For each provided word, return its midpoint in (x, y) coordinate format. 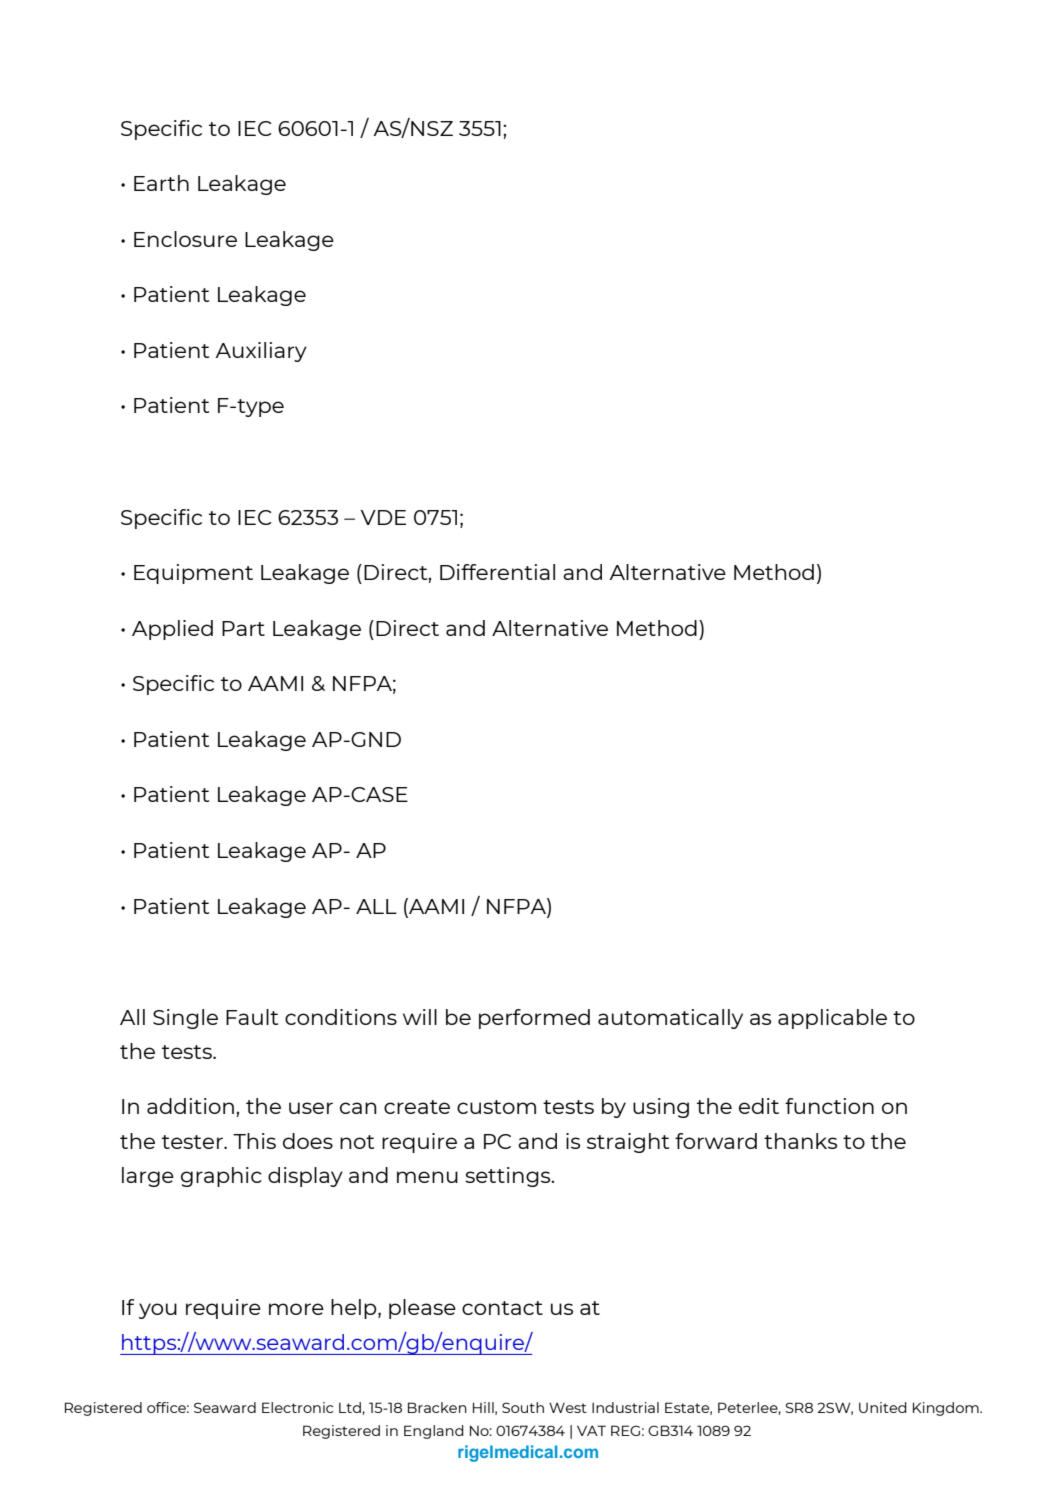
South (523, 1407)
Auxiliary (261, 352)
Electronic (297, 1407)
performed (534, 1019)
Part (243, 628)
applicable (832, 1019)
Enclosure (185, 239)
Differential (497, 572)
